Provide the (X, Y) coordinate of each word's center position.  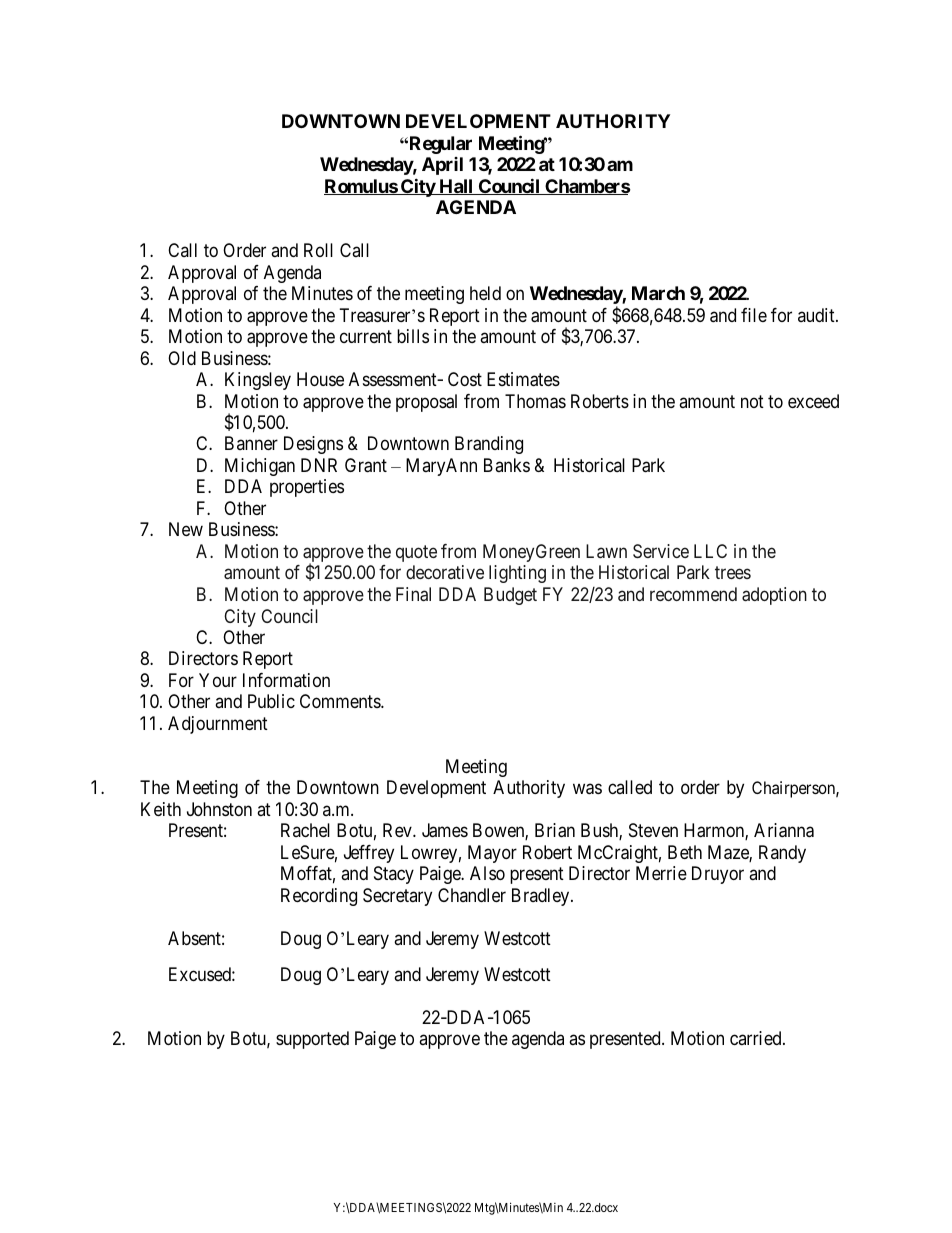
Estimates (523, 379)
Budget (510, 596)
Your (218, 680)
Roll (318, 250)
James (445, 830)
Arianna (784, 830)
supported (312, 1040)
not (752, 401)
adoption (774, 596)
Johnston (219, 809)
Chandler (472, 895)
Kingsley (258, 381)
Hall (456, 187)
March (658, 293)
